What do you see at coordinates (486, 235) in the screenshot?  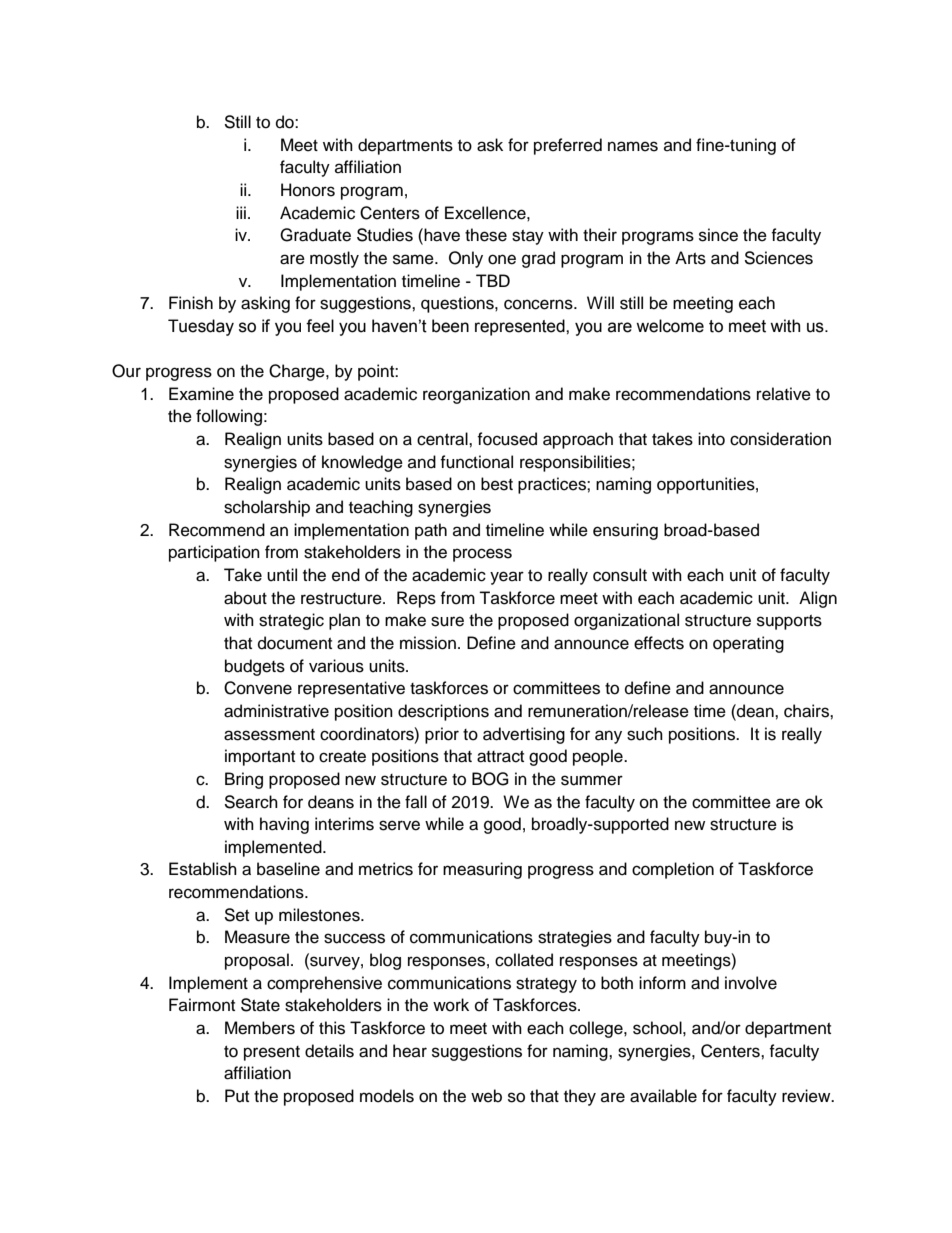 I see `these` at bounding box center [486, 235].
